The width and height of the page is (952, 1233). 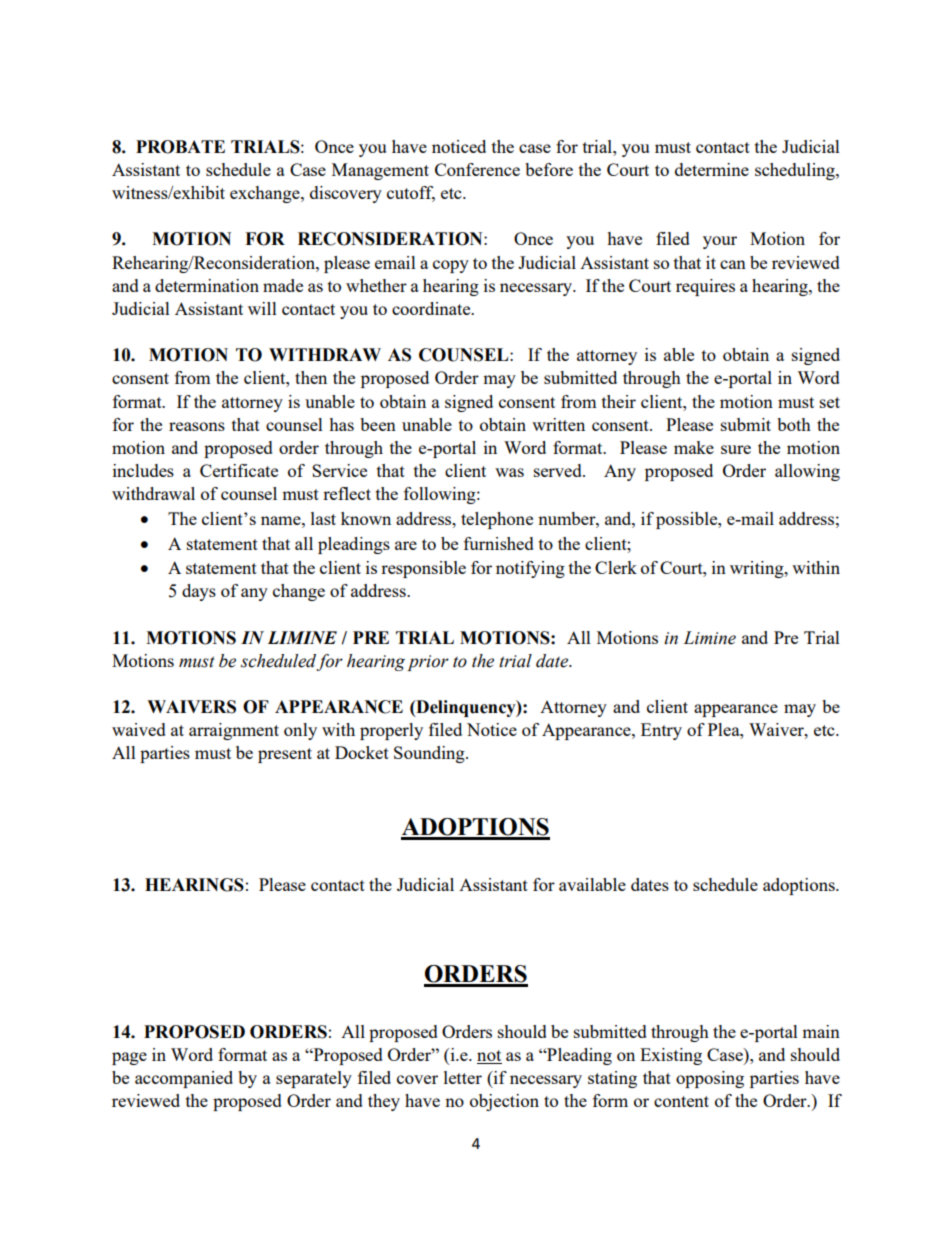 What do you see at coordinates (180, 147) in the page?
I see `PROBATE` at bounding box center [180, 147].
